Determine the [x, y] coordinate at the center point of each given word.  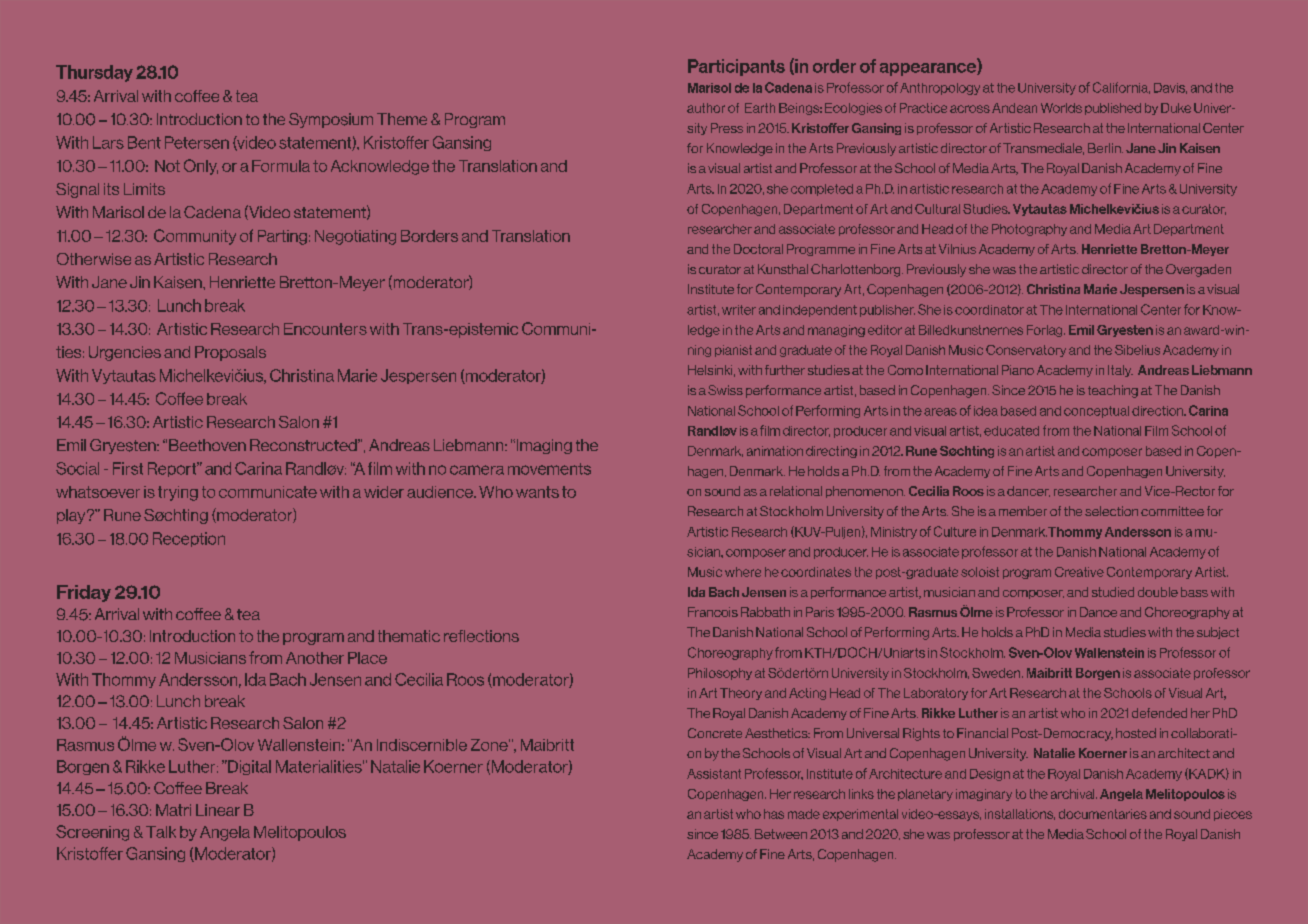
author [706, 108]
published [1113, 109]
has [774, 814]
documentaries [1103, 814]
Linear [218, 810]
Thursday [94, 73]
